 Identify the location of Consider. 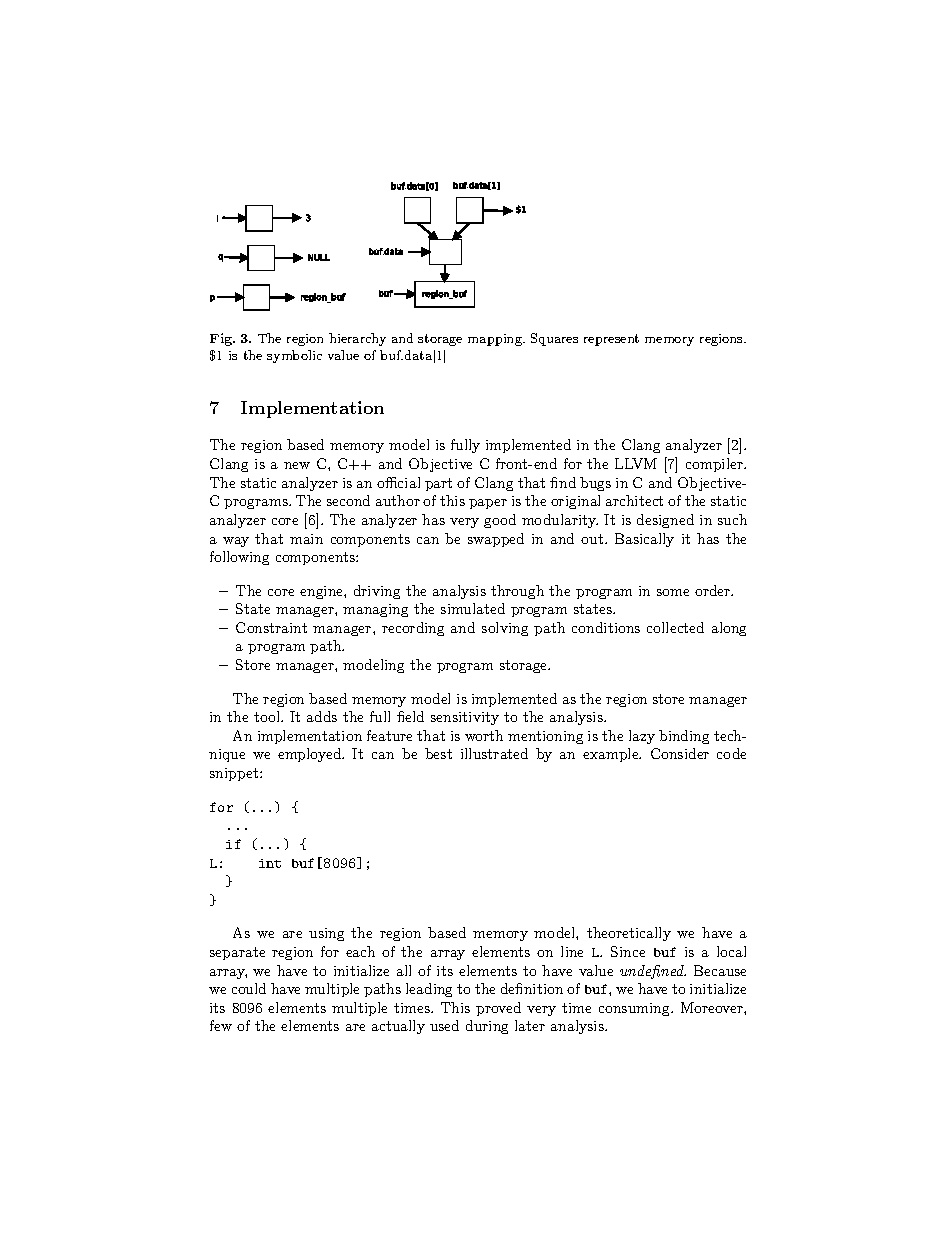
(680, 753).
